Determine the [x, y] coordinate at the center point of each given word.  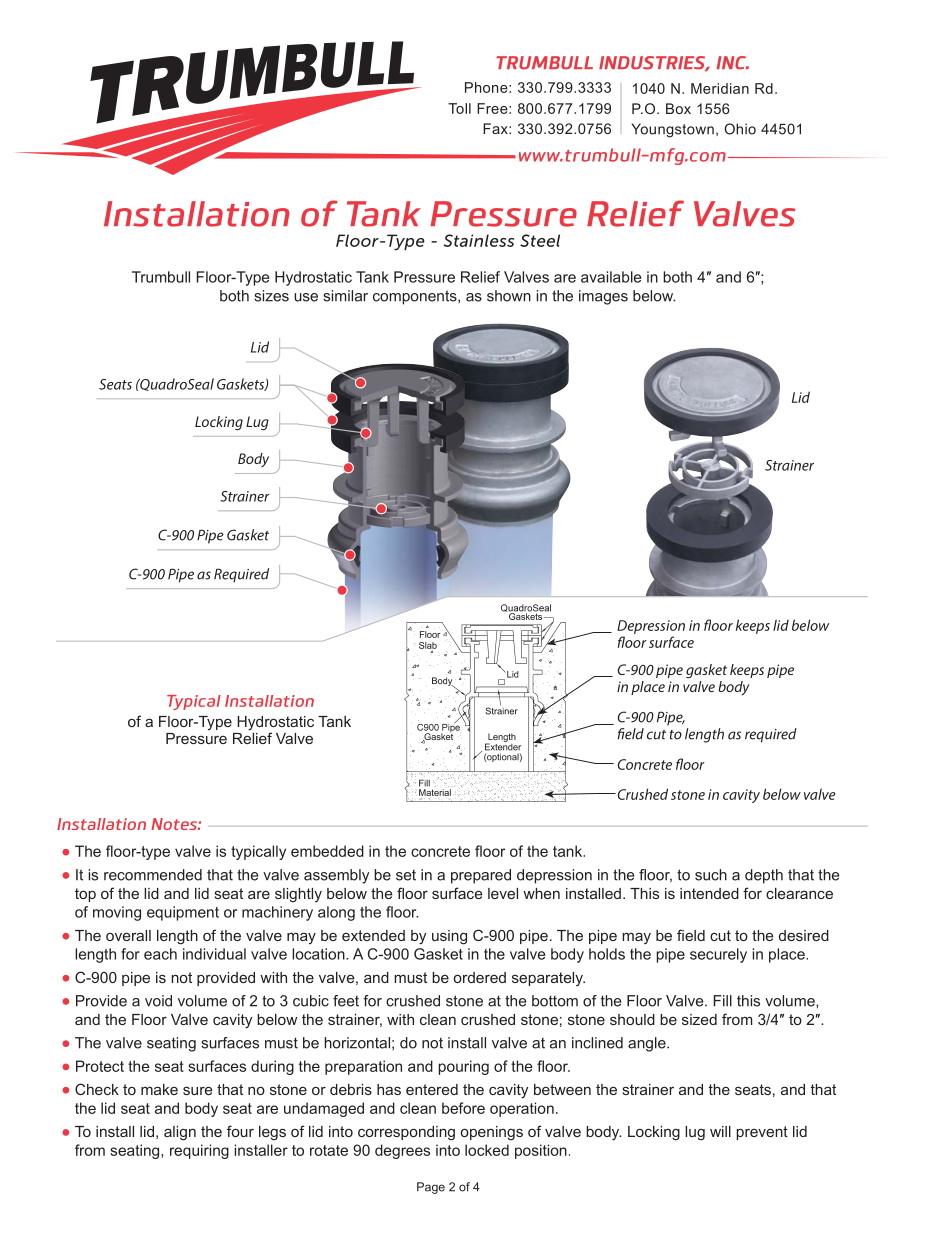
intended [709, 893]
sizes [271, 296]
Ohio [740, 129]
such [711, 875]
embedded [327, 851]
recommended [153, 875]
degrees [402, 1151]
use [306, 297]
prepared [481, 876]
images [603, 297]
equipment [183, 913]
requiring [199, 1151]
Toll [459, 108]
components [416, 297]
